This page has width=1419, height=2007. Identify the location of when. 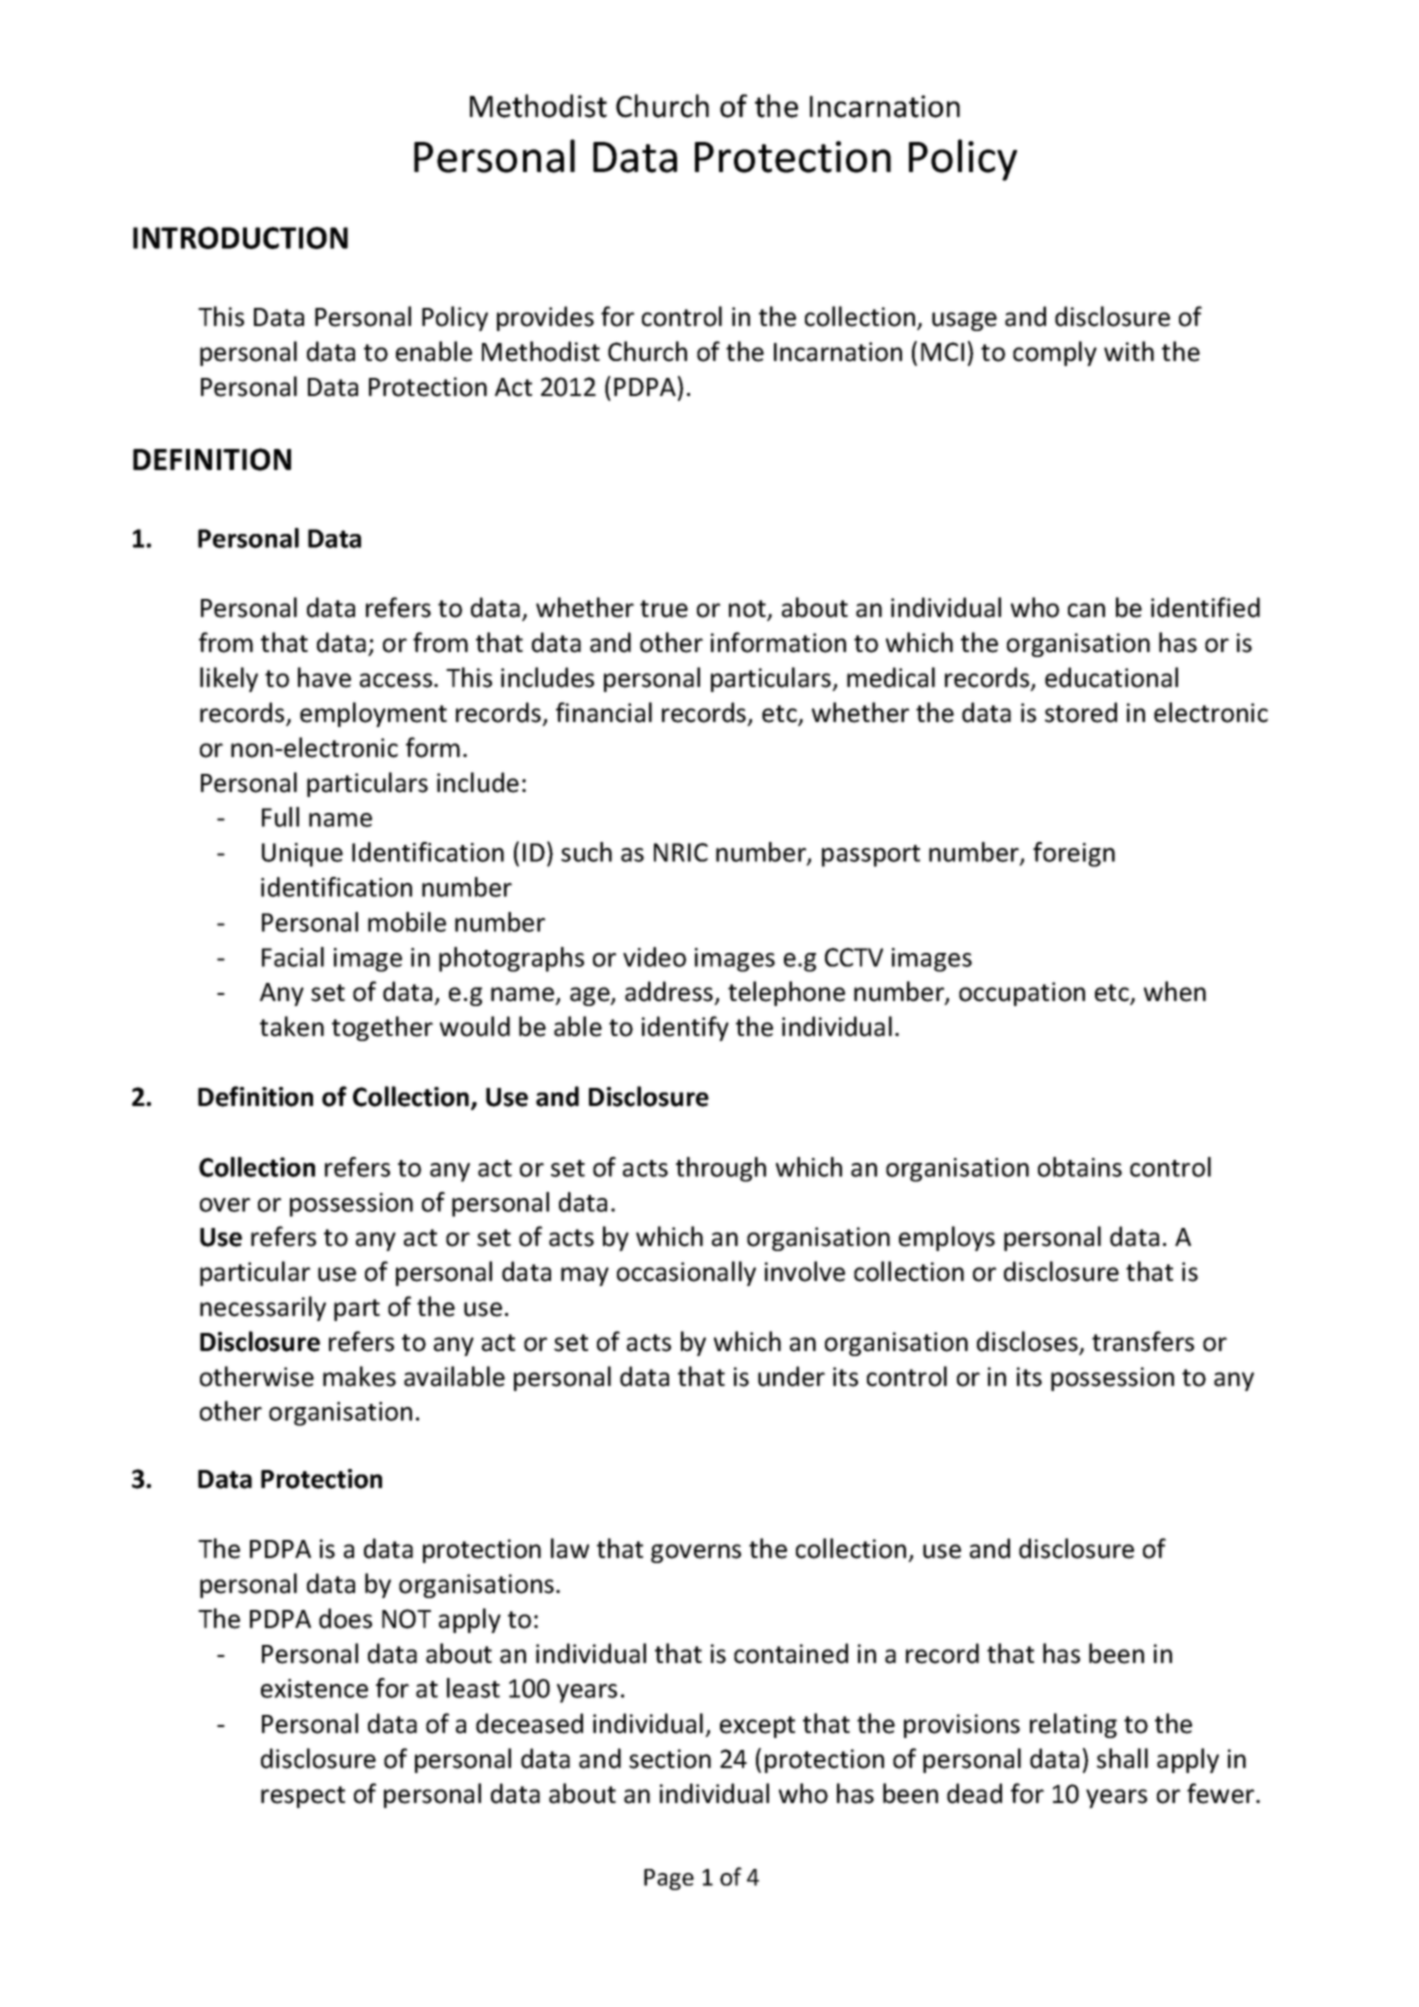
(1175, 991).
